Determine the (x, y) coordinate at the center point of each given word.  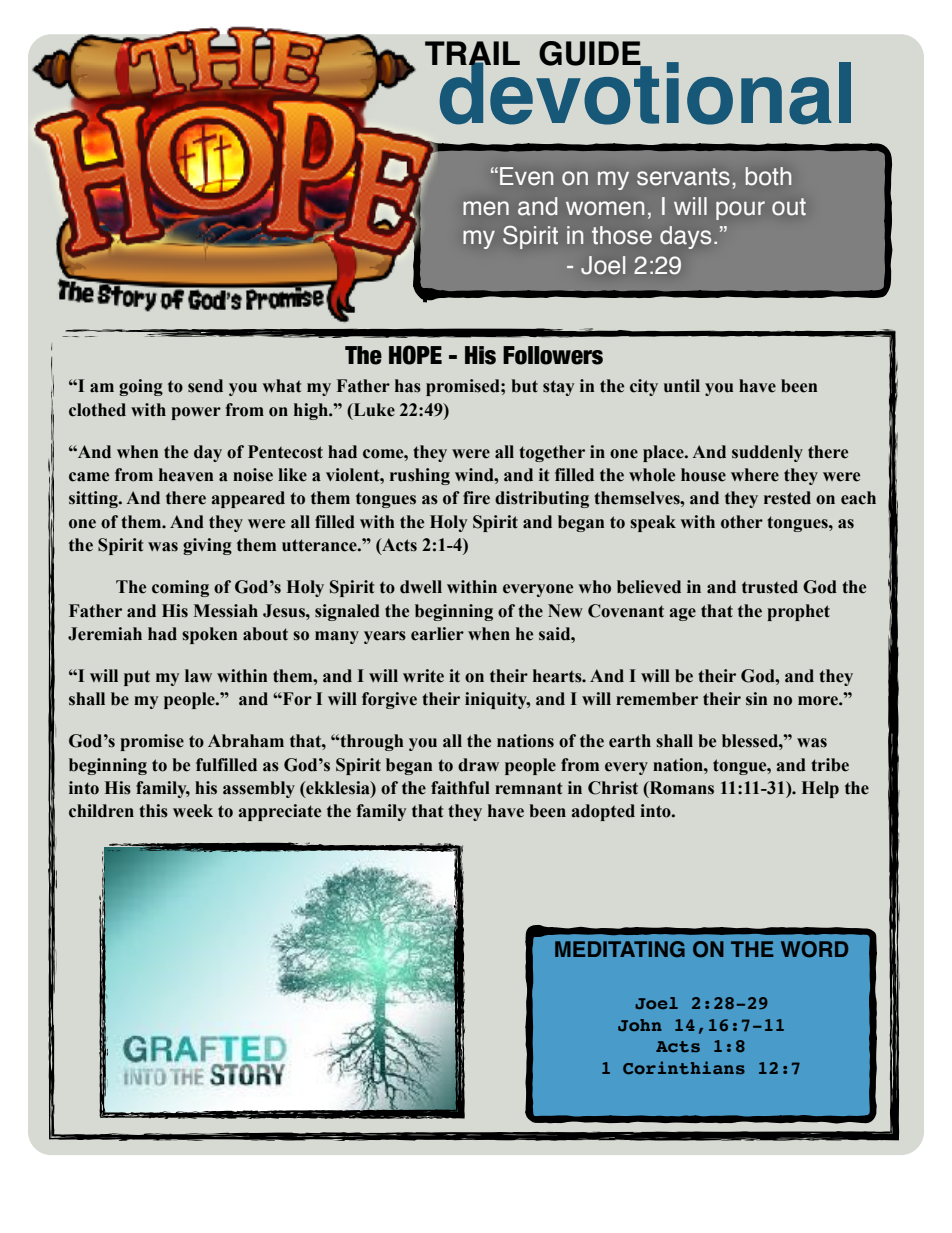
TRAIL (472, 54)
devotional (644, 92)
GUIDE (591, 54)
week (193, 811)
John (640, 1025)
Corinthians (684, 1067)
